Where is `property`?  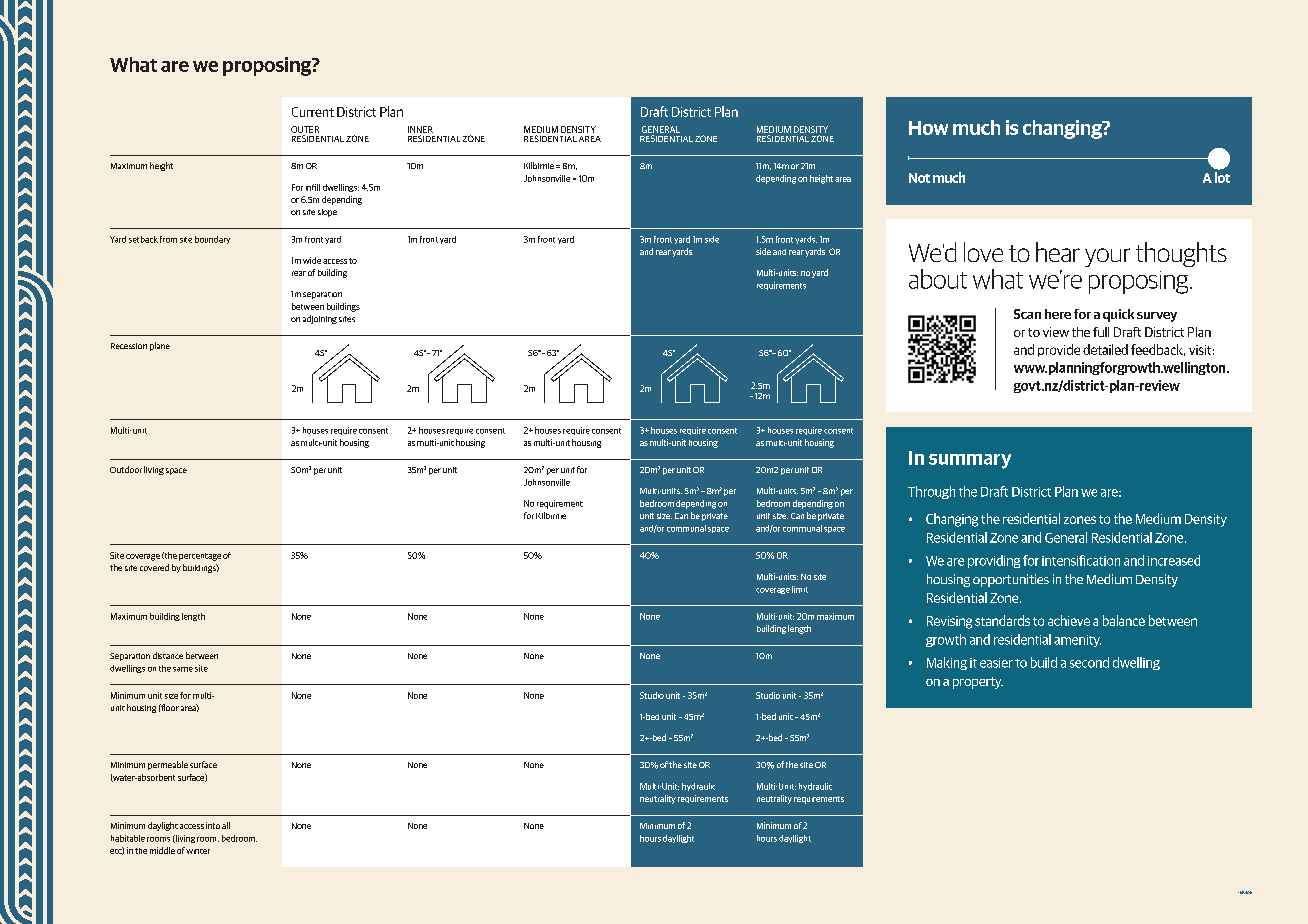
property is located at coordinates (978, 683).
